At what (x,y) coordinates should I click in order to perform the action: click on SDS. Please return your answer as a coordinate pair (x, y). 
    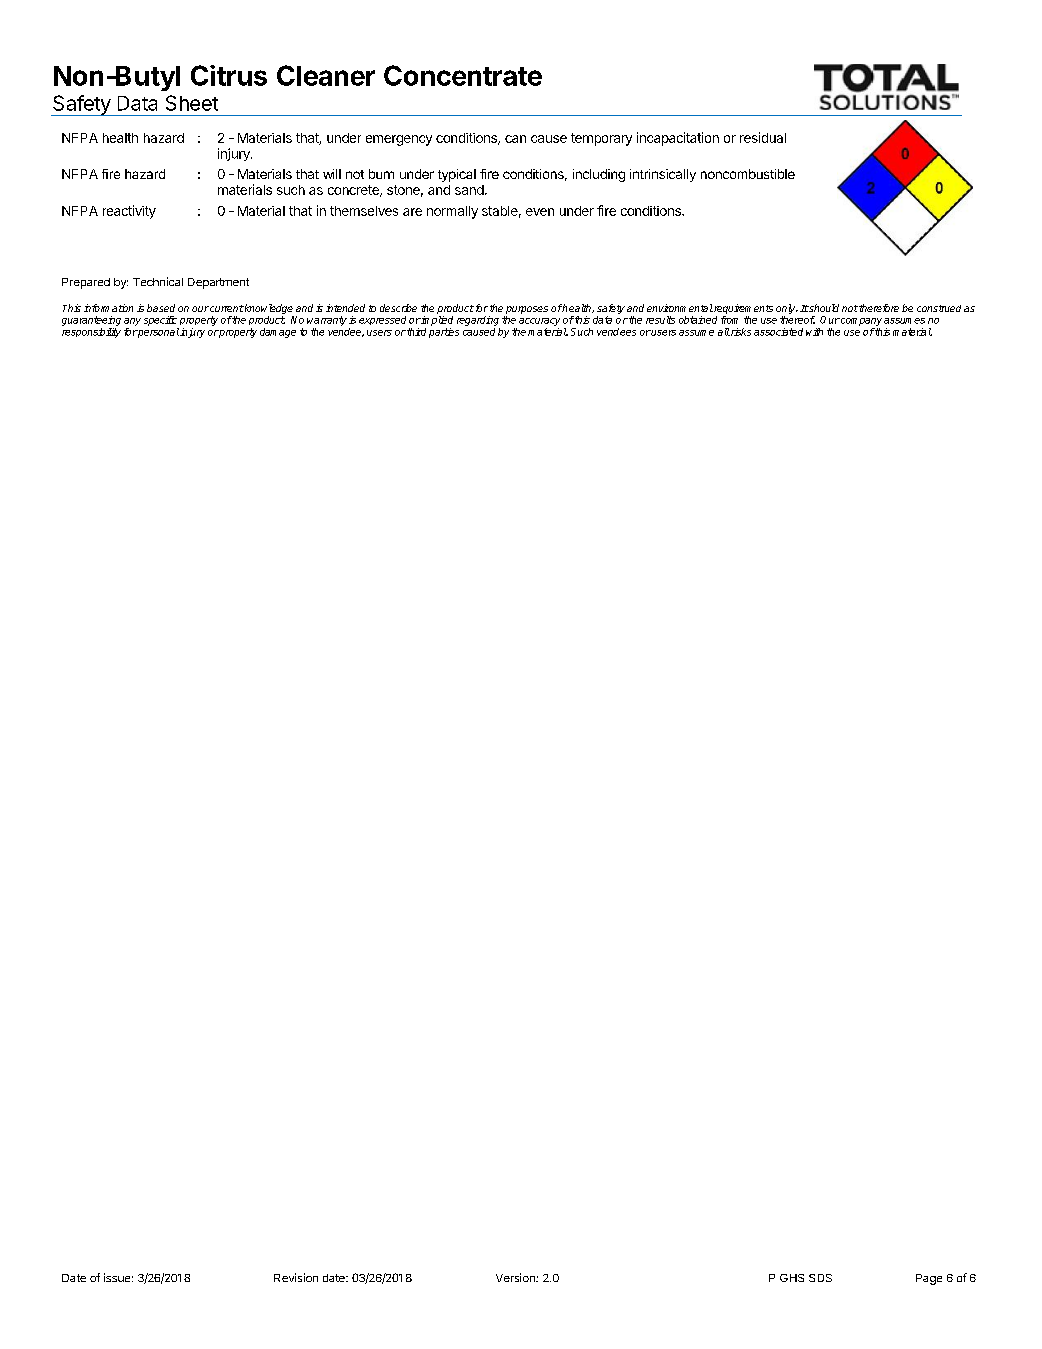
    Looking at the image, I should click on (820, 1278).
